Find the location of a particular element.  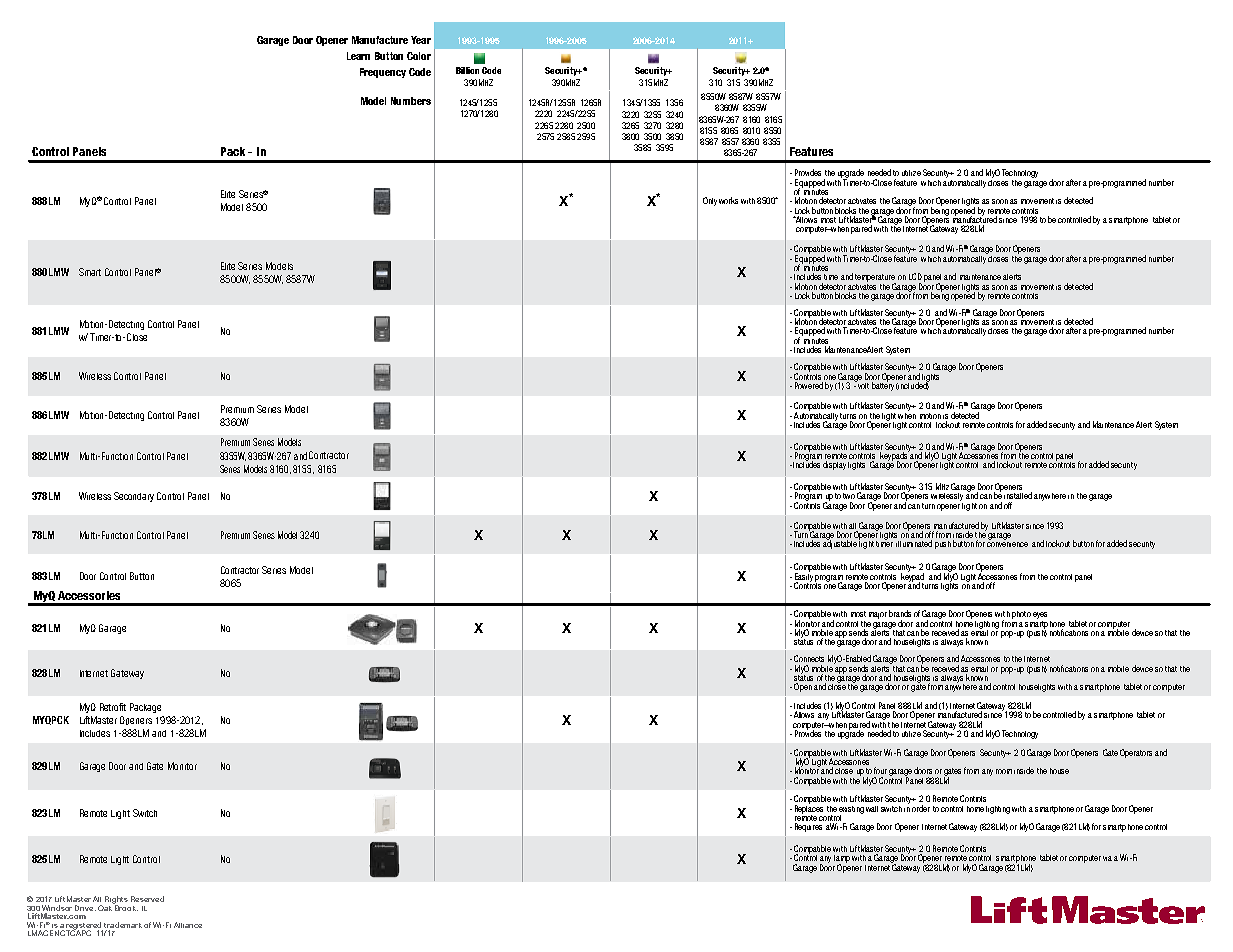

via is located at coordinates (1107, 858).
